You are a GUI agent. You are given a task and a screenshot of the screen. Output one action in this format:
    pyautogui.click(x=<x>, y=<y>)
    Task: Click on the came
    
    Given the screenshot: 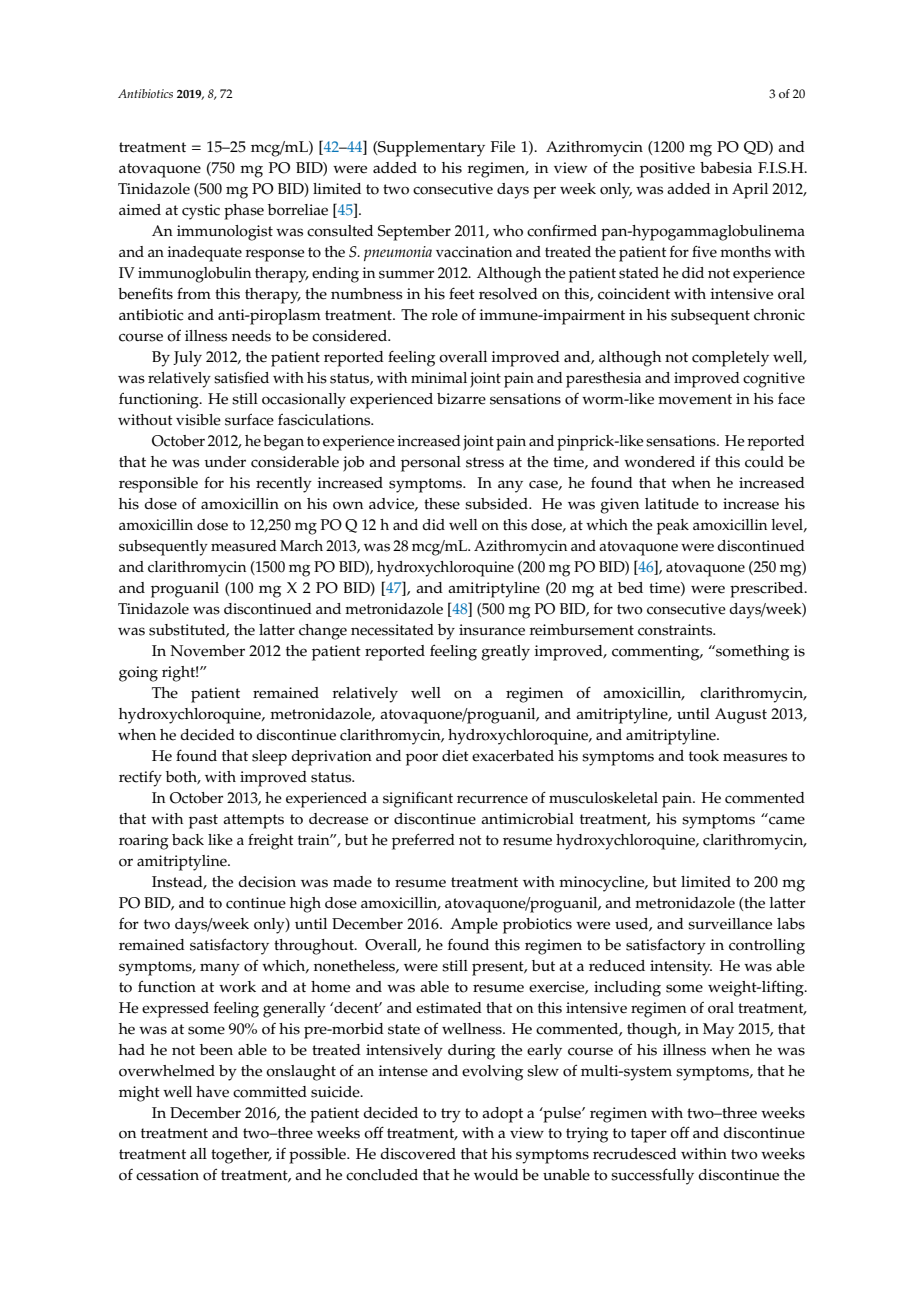 What is the action you would take?
    pyautogui.click(x=786, y=819)
